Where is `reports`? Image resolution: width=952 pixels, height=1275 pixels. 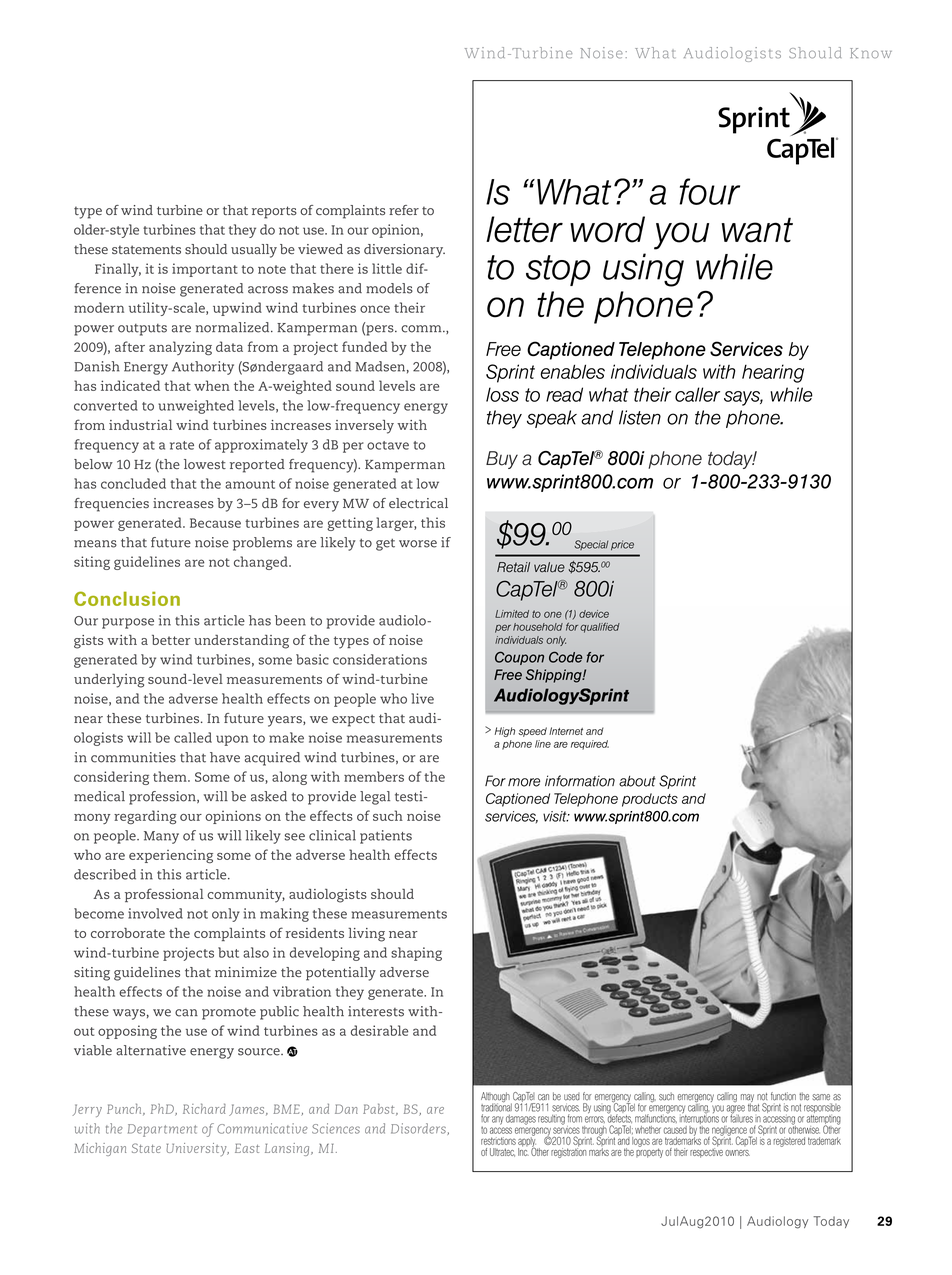 reports is located at coordinates (274, 212).
